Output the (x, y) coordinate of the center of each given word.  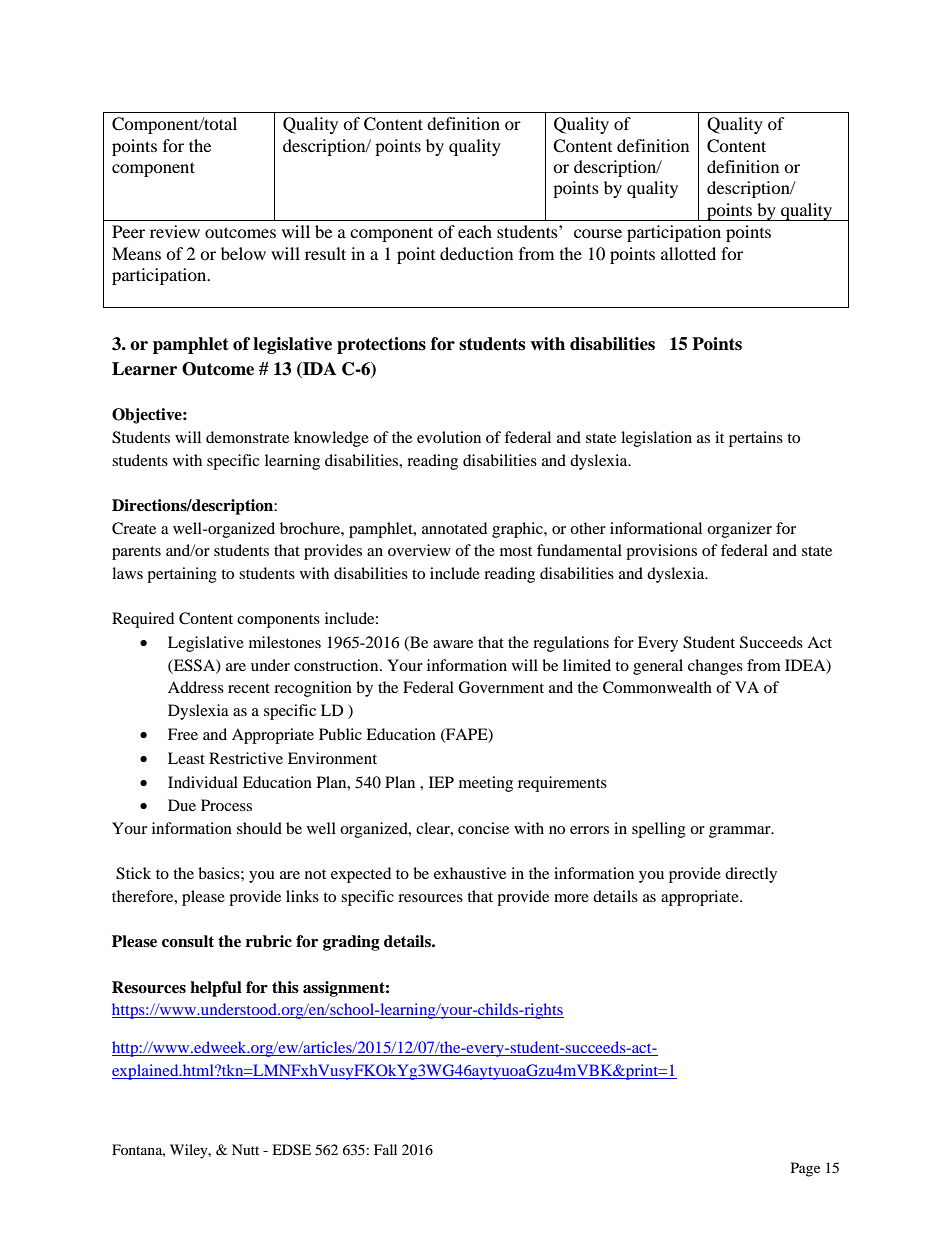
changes (715, 667)
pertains (756, 439)
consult (188, 941)
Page (805, 1169)
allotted (688, 253)
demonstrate (247, 437)
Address (196, 687)
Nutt (245, 1149)
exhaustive (470, 873)
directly (751, 875)
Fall (385, 1149)
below (243, 253)
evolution (449, 437)
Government (501, 687)
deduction (476, 253)
